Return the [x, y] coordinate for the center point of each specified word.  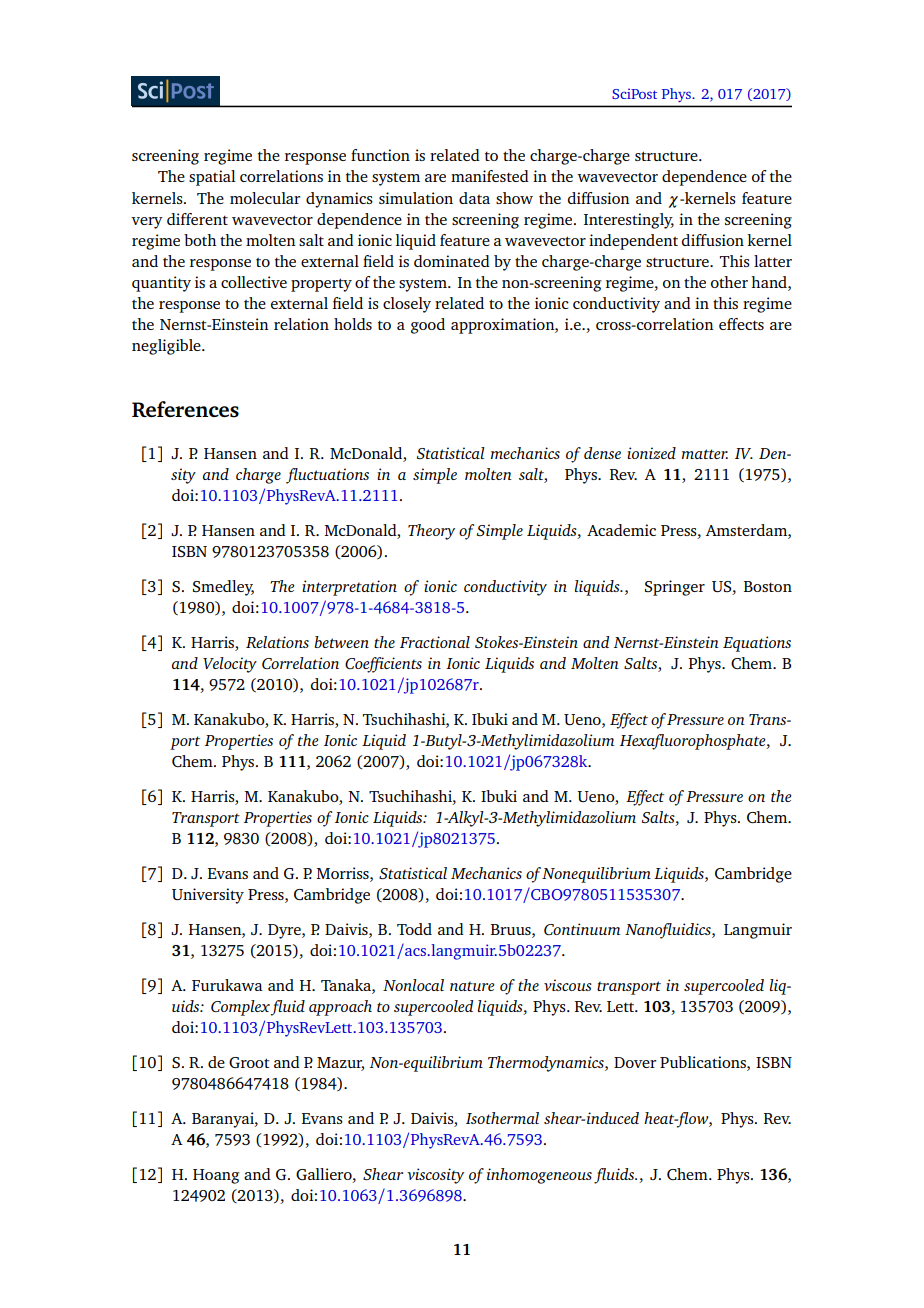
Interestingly [629, 221]
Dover [635, 1062]
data [474, 198]
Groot [249, 1062]
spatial [212, 178]
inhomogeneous [539, 1176]
